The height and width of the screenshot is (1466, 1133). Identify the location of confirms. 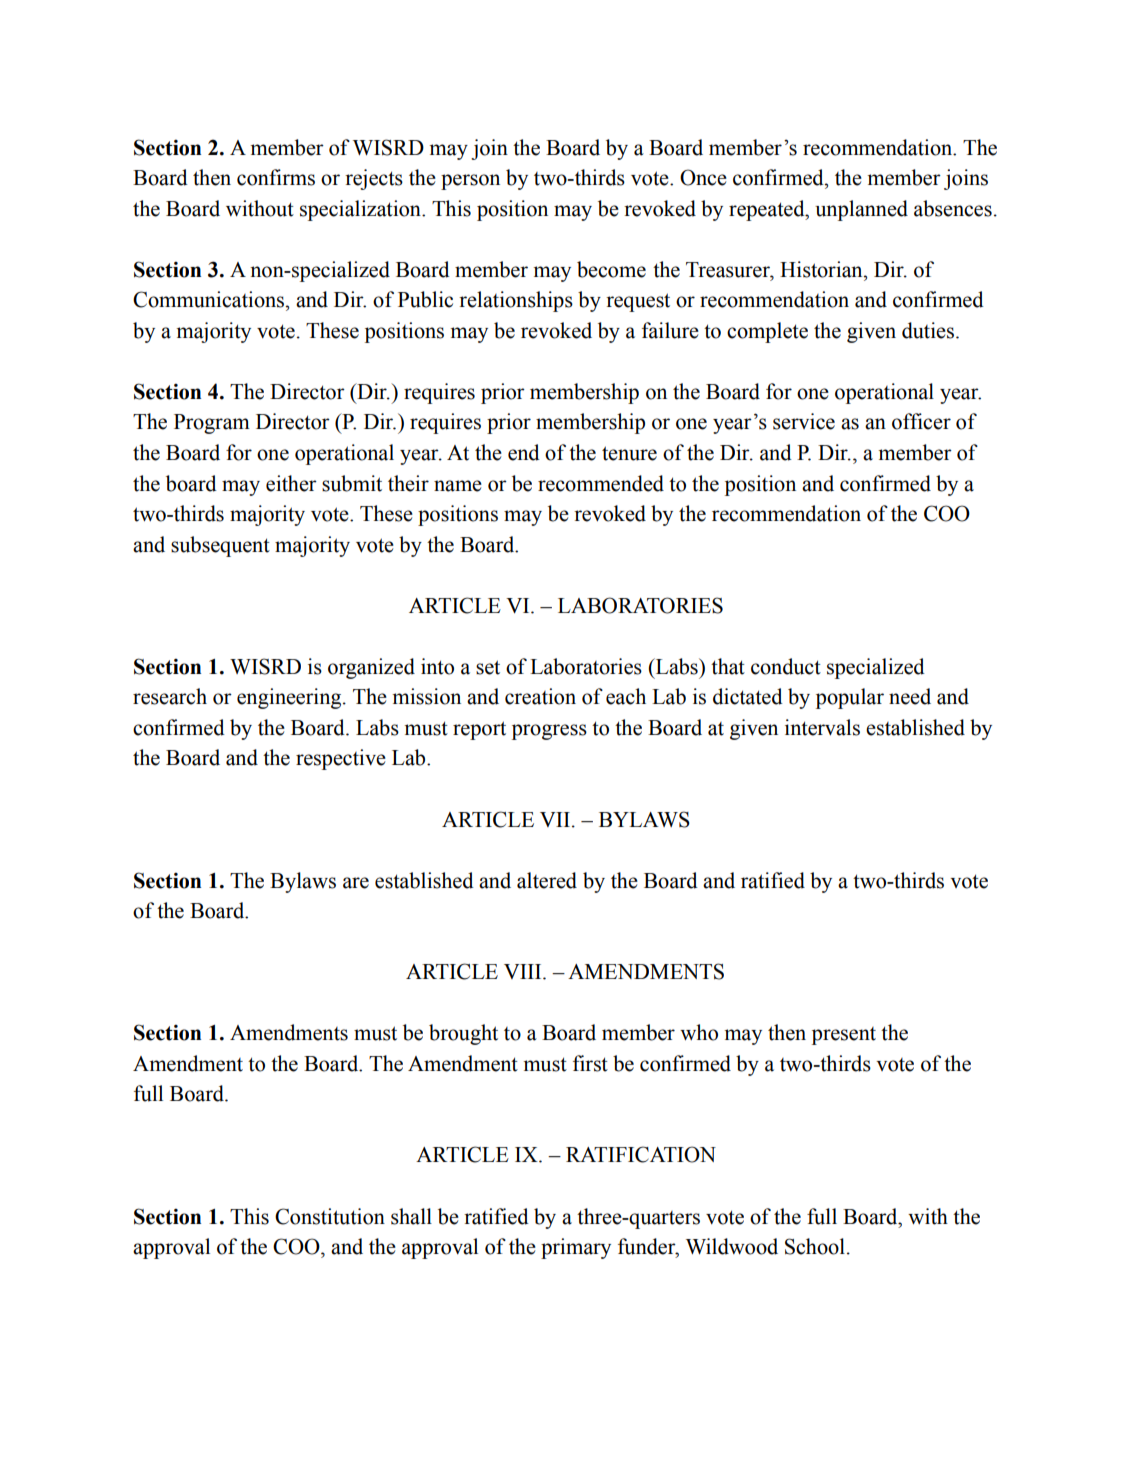
(276, 177).
